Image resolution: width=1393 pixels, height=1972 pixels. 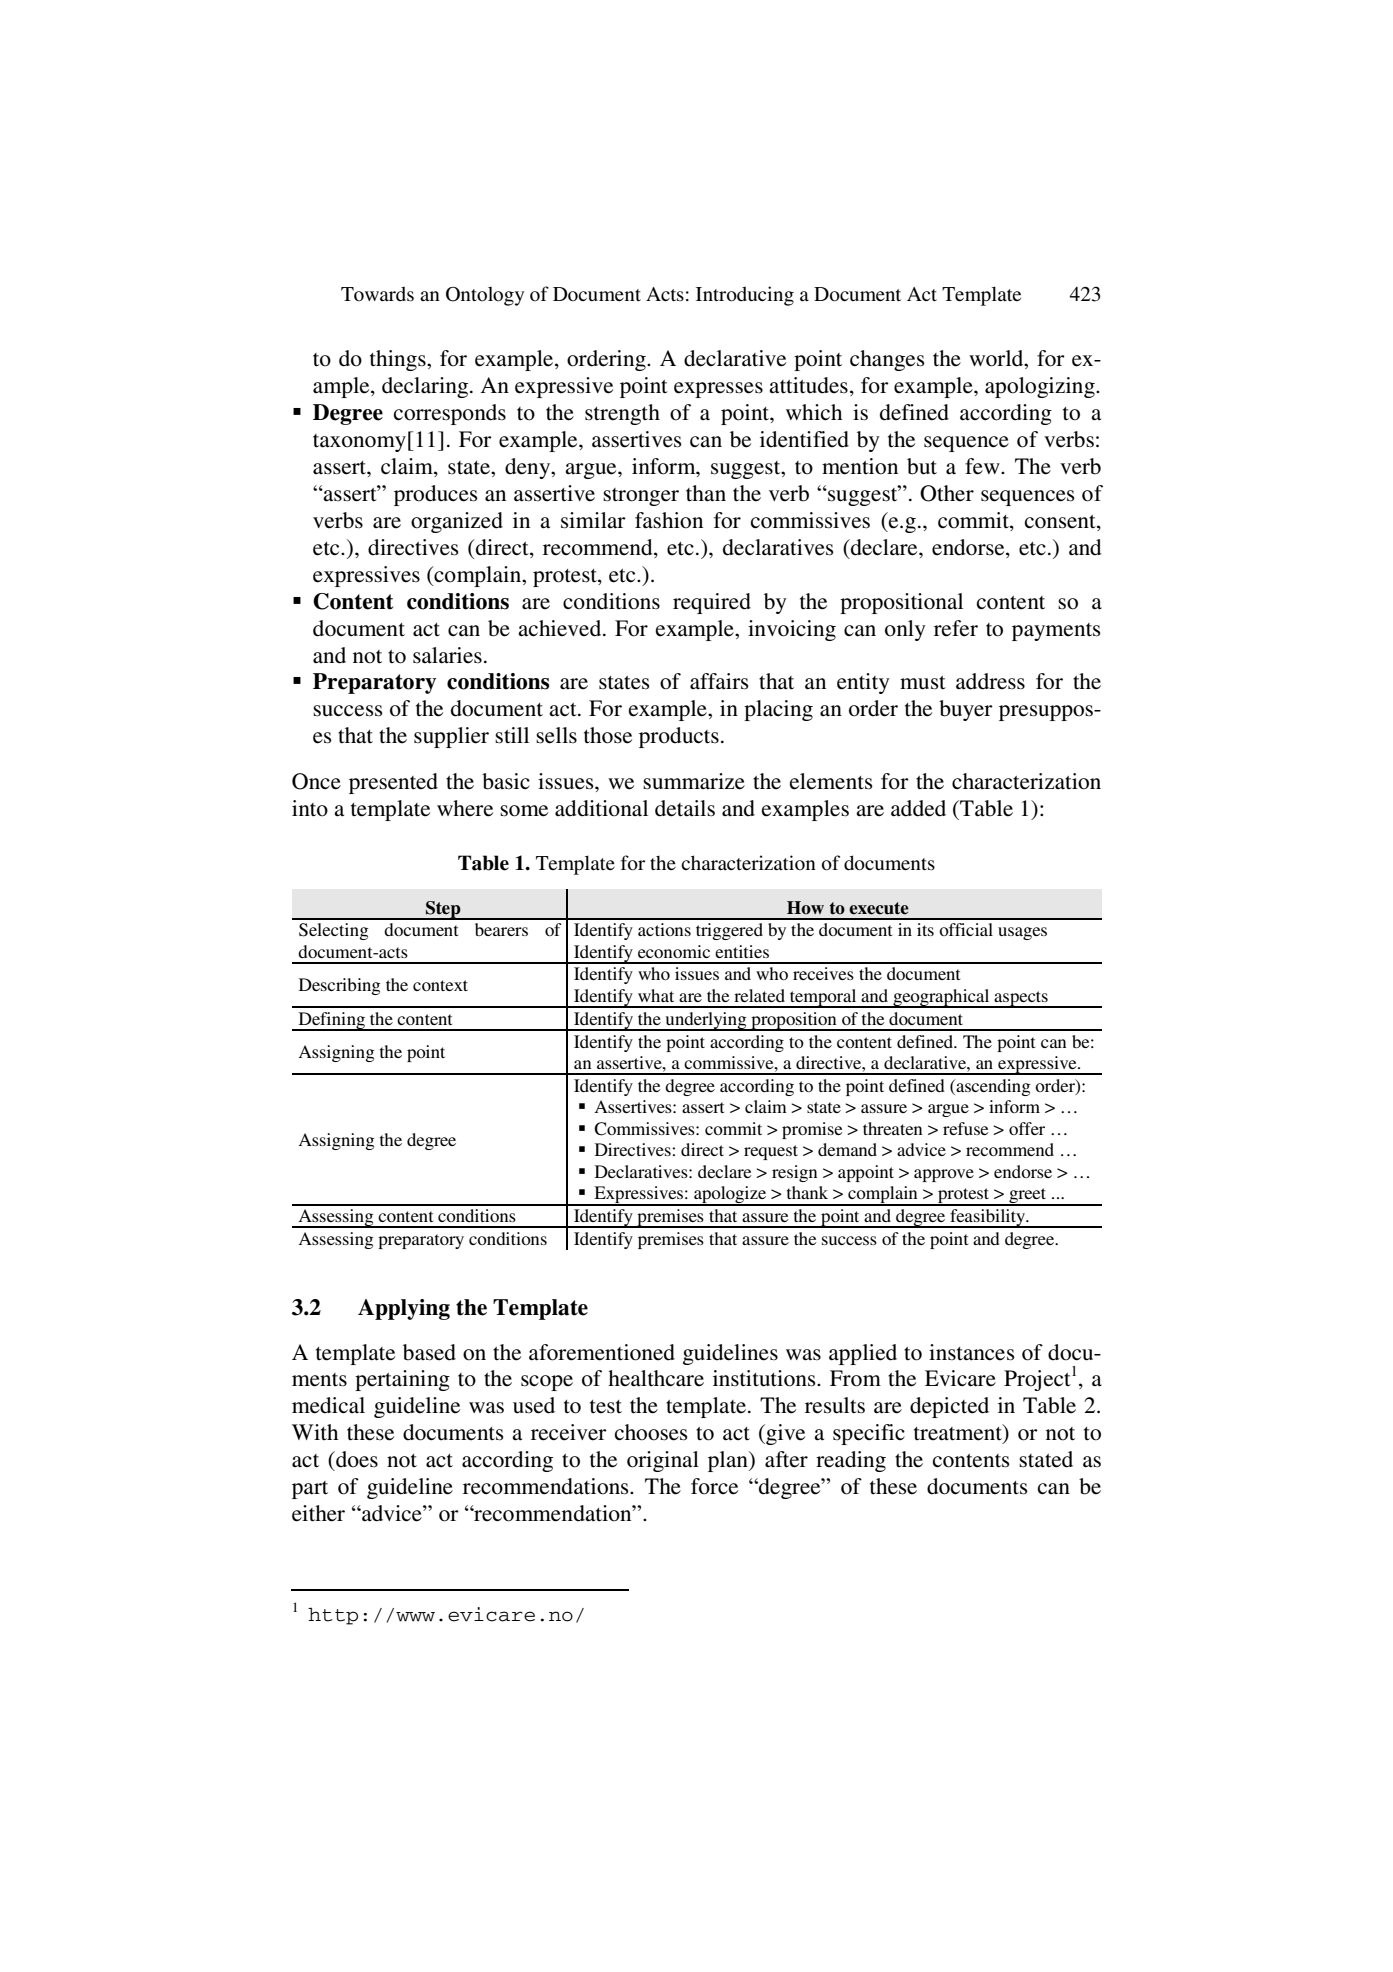 I want to click on things, so click(x=399, y=360).
